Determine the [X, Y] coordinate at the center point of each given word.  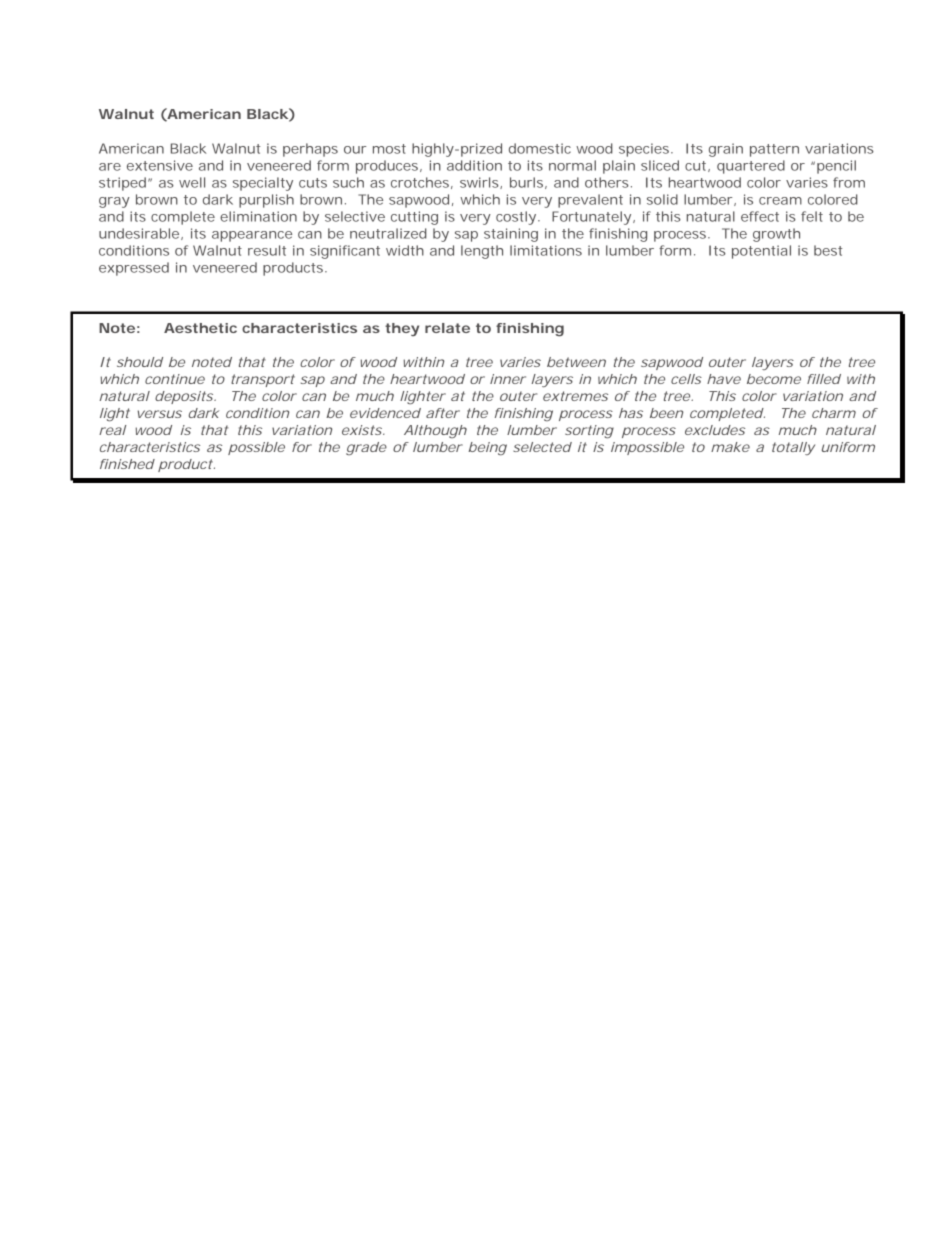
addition [474, 165]
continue [175, 379]
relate [447, 328]
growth [776, 235]
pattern [774, 150]
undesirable [139, 233]
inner [508, 379]
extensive [160, 165]
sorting [589, 432]
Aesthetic [200, 328]
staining [511, 235]
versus [160, 414]
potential [761, 252]
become [774, 379]
